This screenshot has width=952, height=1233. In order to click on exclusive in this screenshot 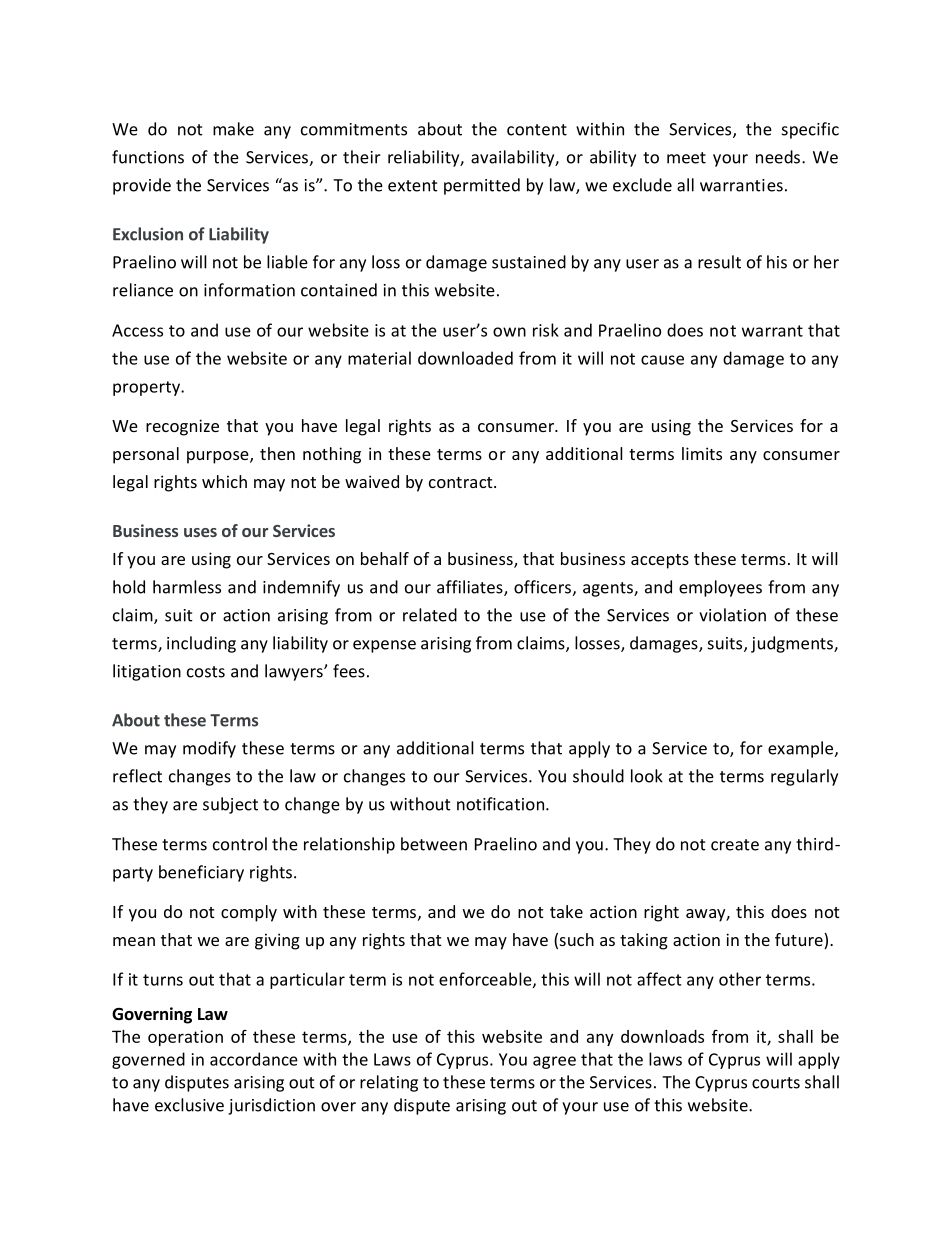, I will do `click(189, 1105)`.
